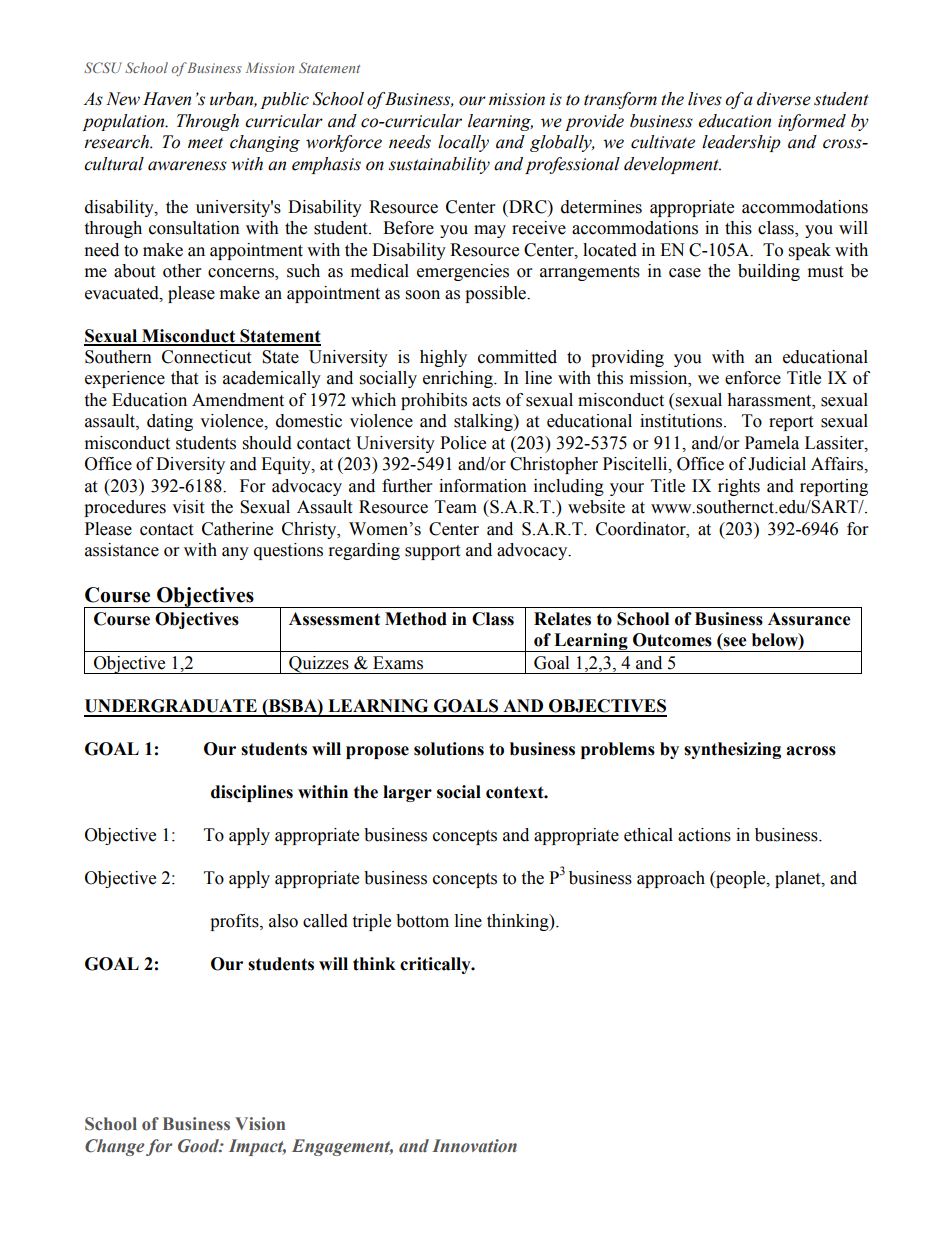 Image resolution: width=952 pixels, height=1233 pixels. Describe the element at coordinates (734, 643) in the screenshot. I see `see` at that location.
